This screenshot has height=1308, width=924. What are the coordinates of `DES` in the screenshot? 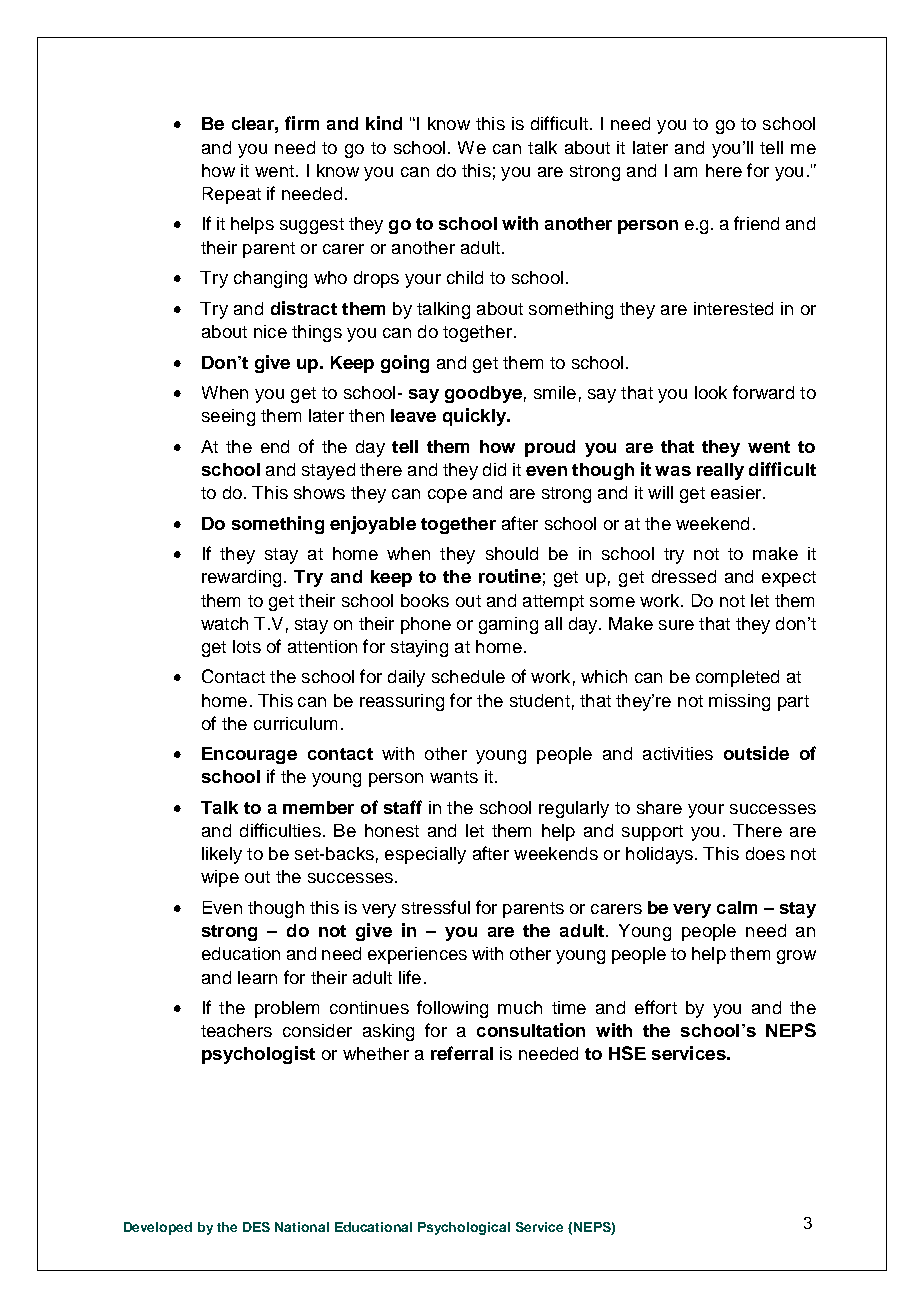 It's located at (256, 1227).
